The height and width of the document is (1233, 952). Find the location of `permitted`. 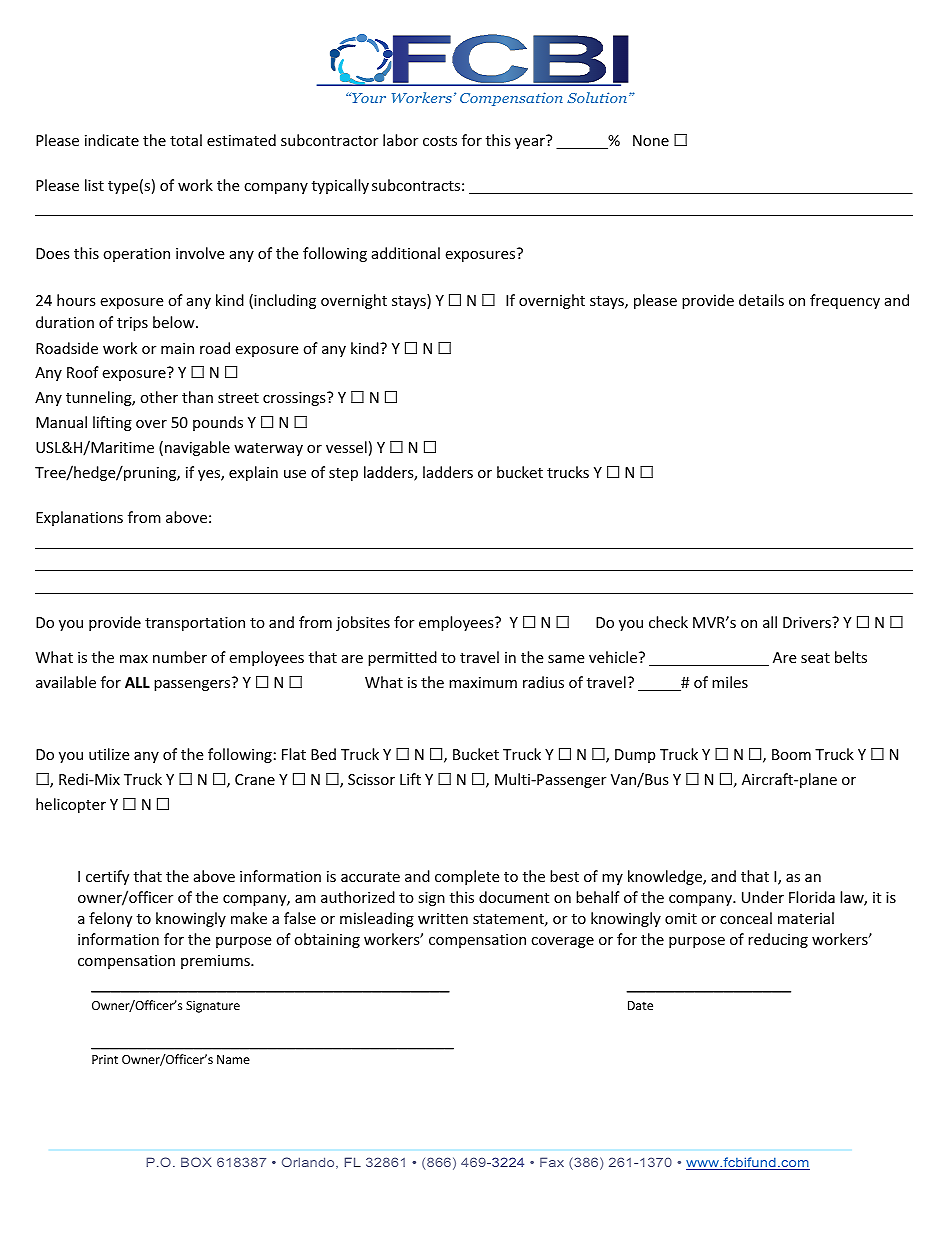

permitted is located at coordinates (402, 658).
